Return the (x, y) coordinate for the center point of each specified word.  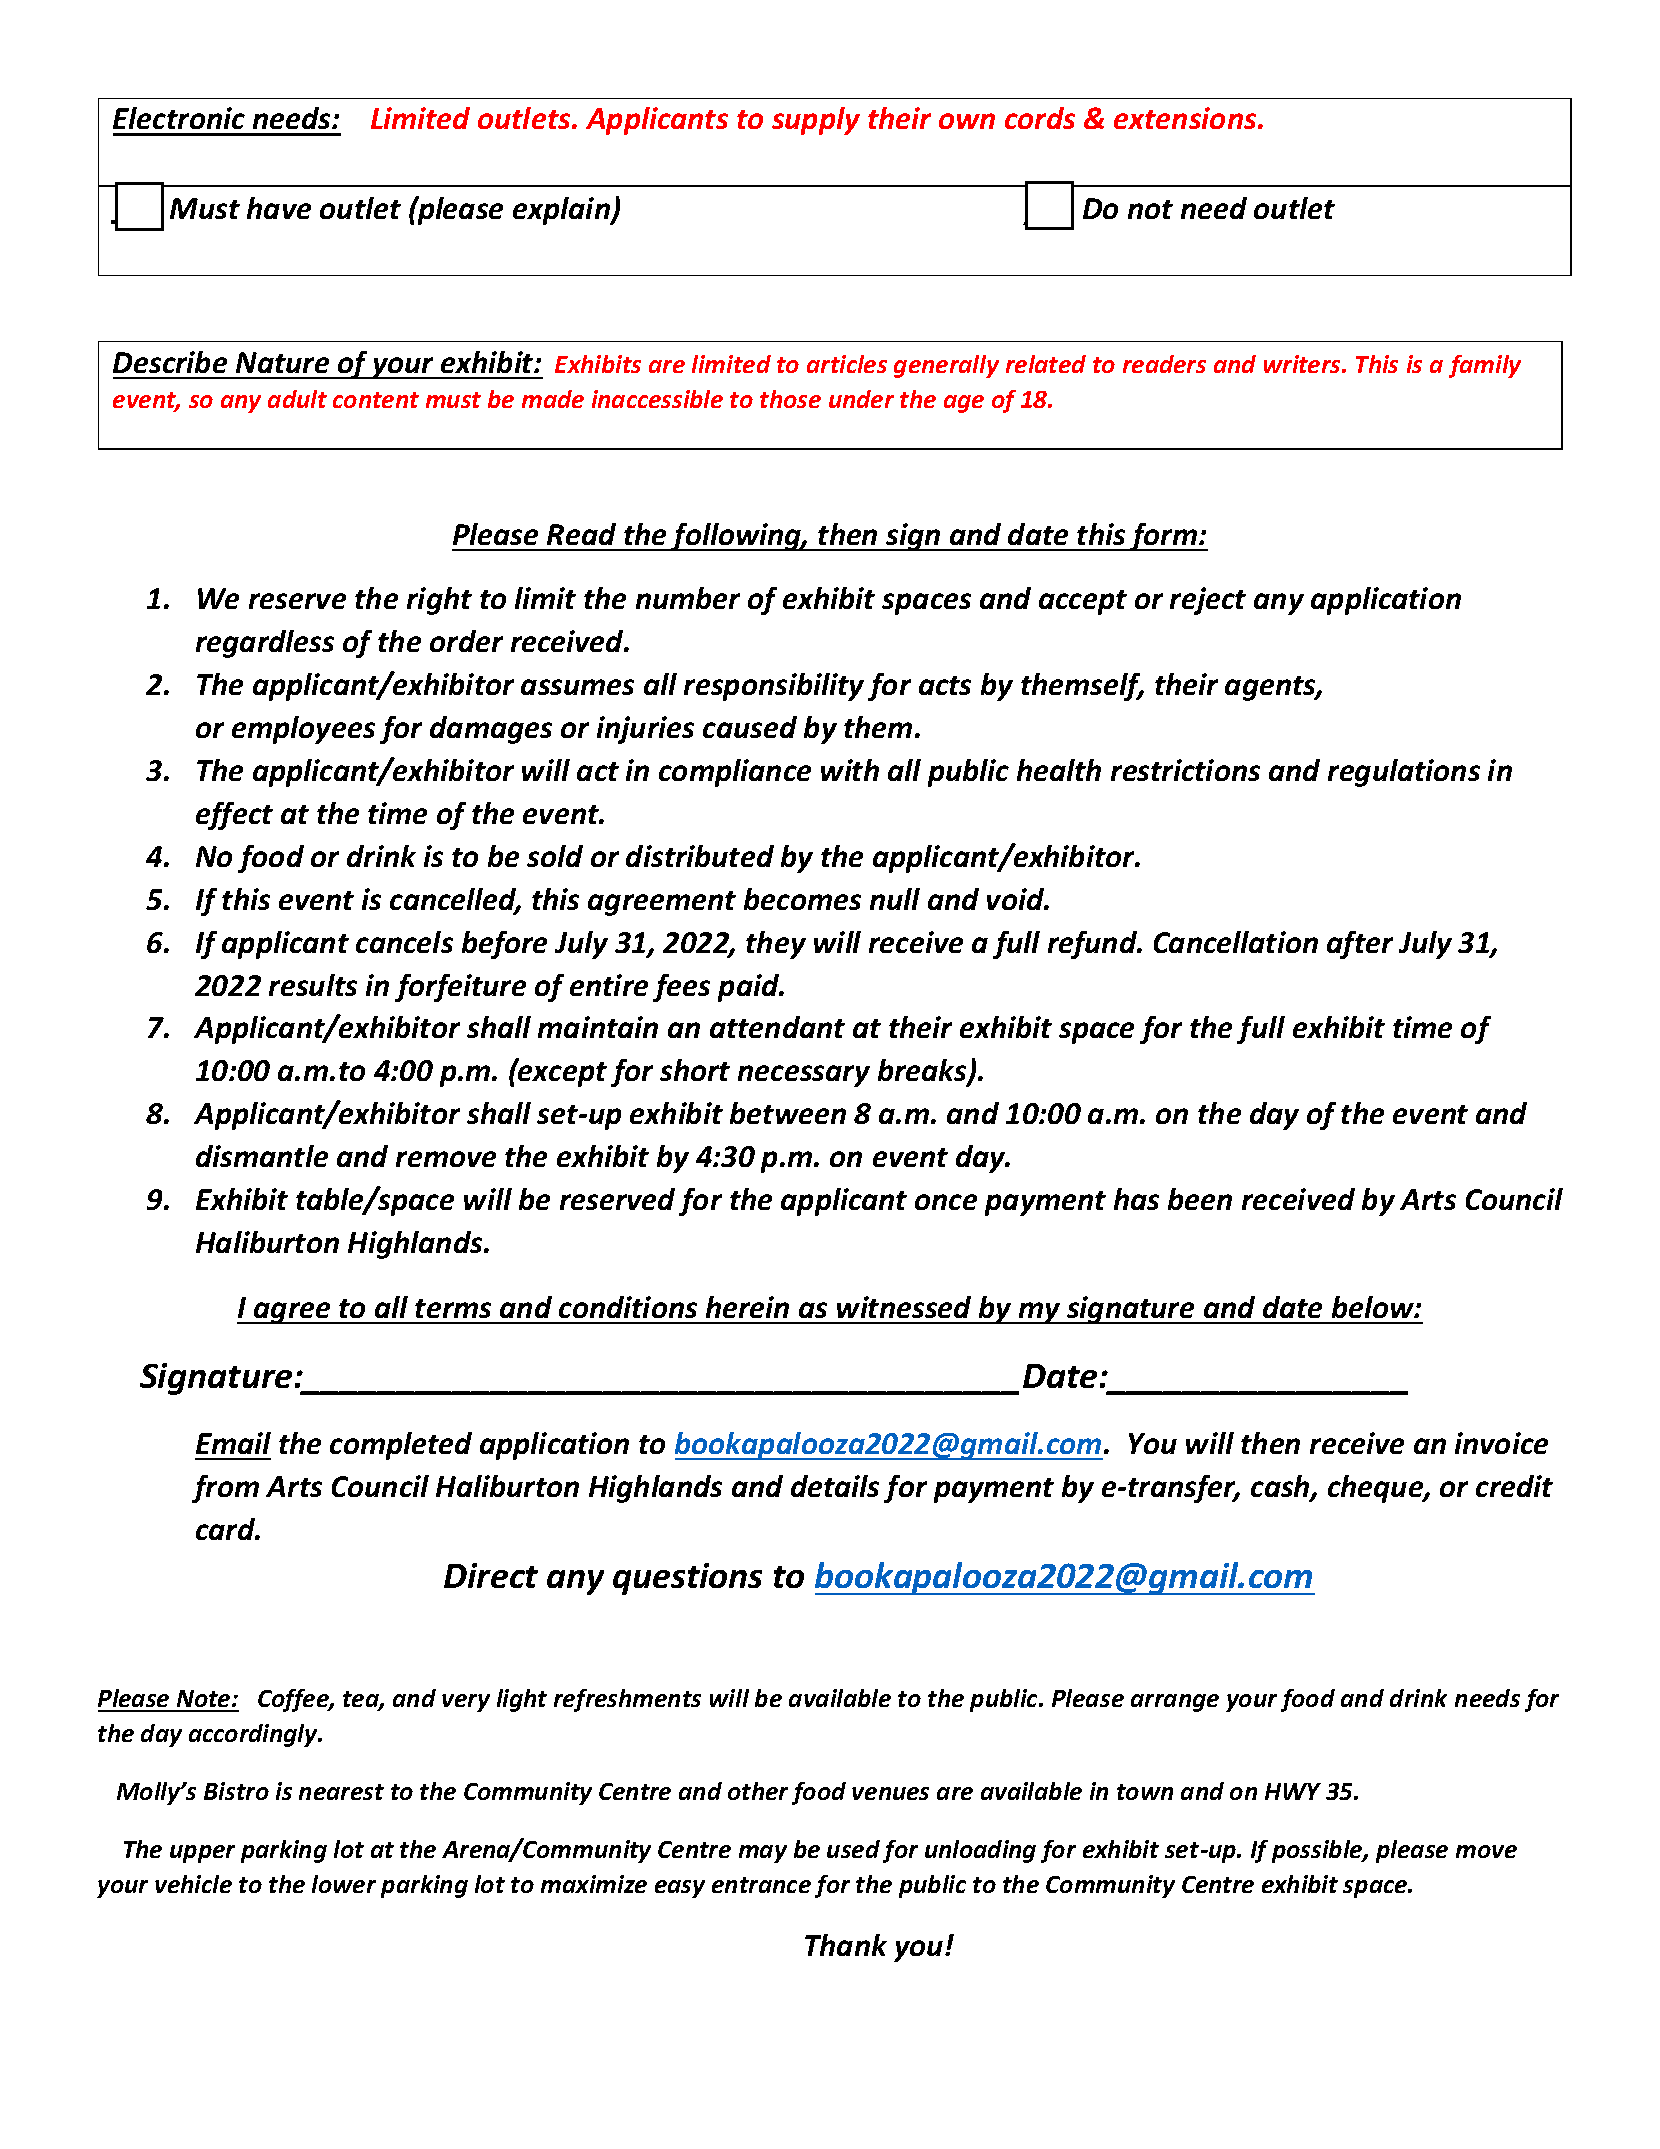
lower (344, 1884)
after (1360, 945)
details (835, 1486)
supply (816, 121)
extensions (1186, 118)
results (313, 985)
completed (401, 1446)
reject (1208, 601)
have (279, 208)
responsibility (774, 687)
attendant (777, 1027)
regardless (265, 644)
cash (1281, 1487)
